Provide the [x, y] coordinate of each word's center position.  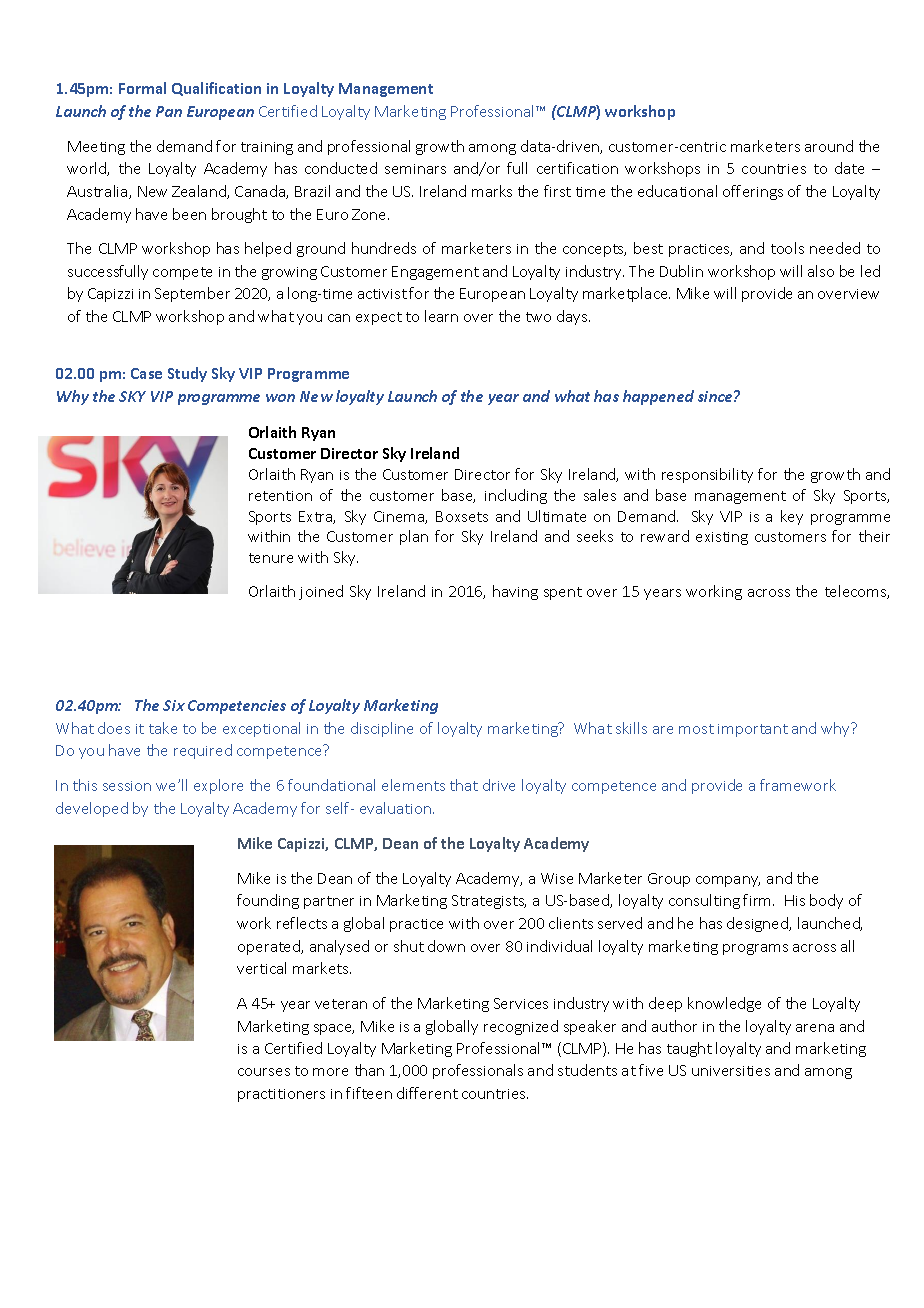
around [829, 146]
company [728, 881]
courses [264, 1072]
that [464, 785]
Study [187, 374]
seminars [415, 169]
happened [658, 397]
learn [441, 316]
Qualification [216, 89]
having [515, 592]
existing [722, 538]
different [427, 1093]
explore [218, 786]
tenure [271, 558]
